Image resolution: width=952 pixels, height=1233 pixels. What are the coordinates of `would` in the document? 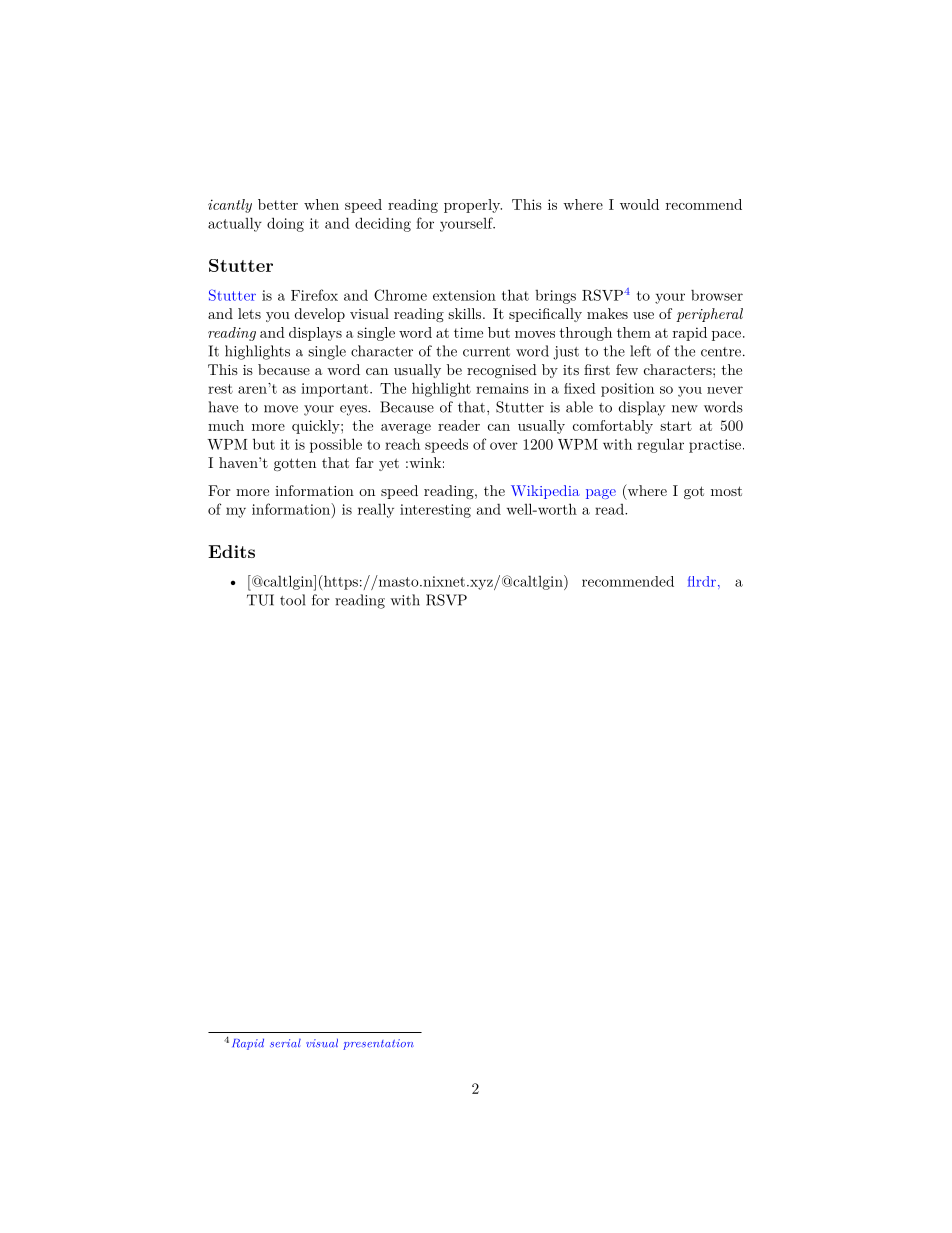 It's located at (639, 204).
